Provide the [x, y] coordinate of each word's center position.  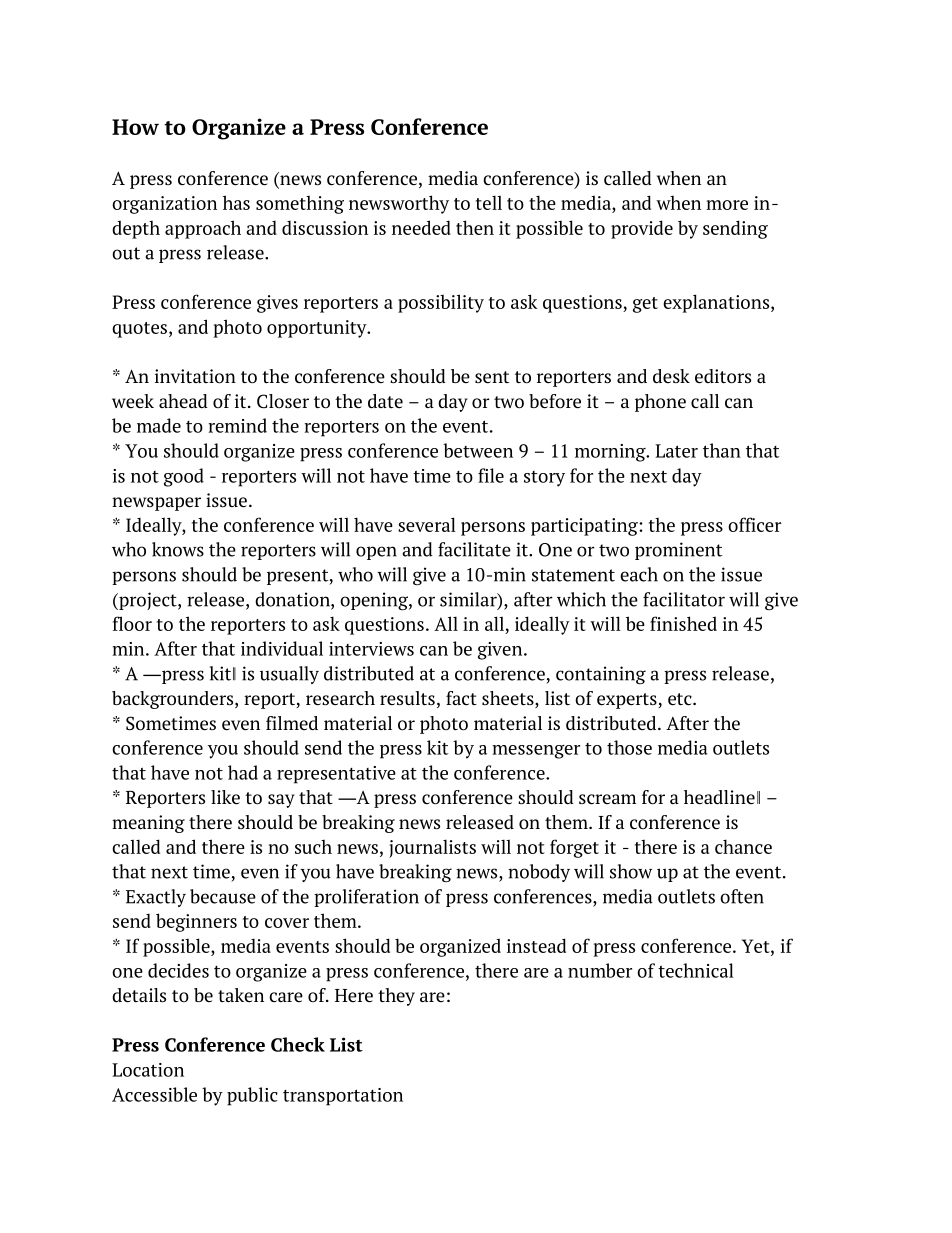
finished [683, 623]
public [252, 1096]
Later [676, 451]
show [631, 871]
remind [237, 425]
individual [282, 648]
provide [642, 229]
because [223, 896]
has [236, 202]
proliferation [366, 898]
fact [461, 698]
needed [421, 227]
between [478, 450]
